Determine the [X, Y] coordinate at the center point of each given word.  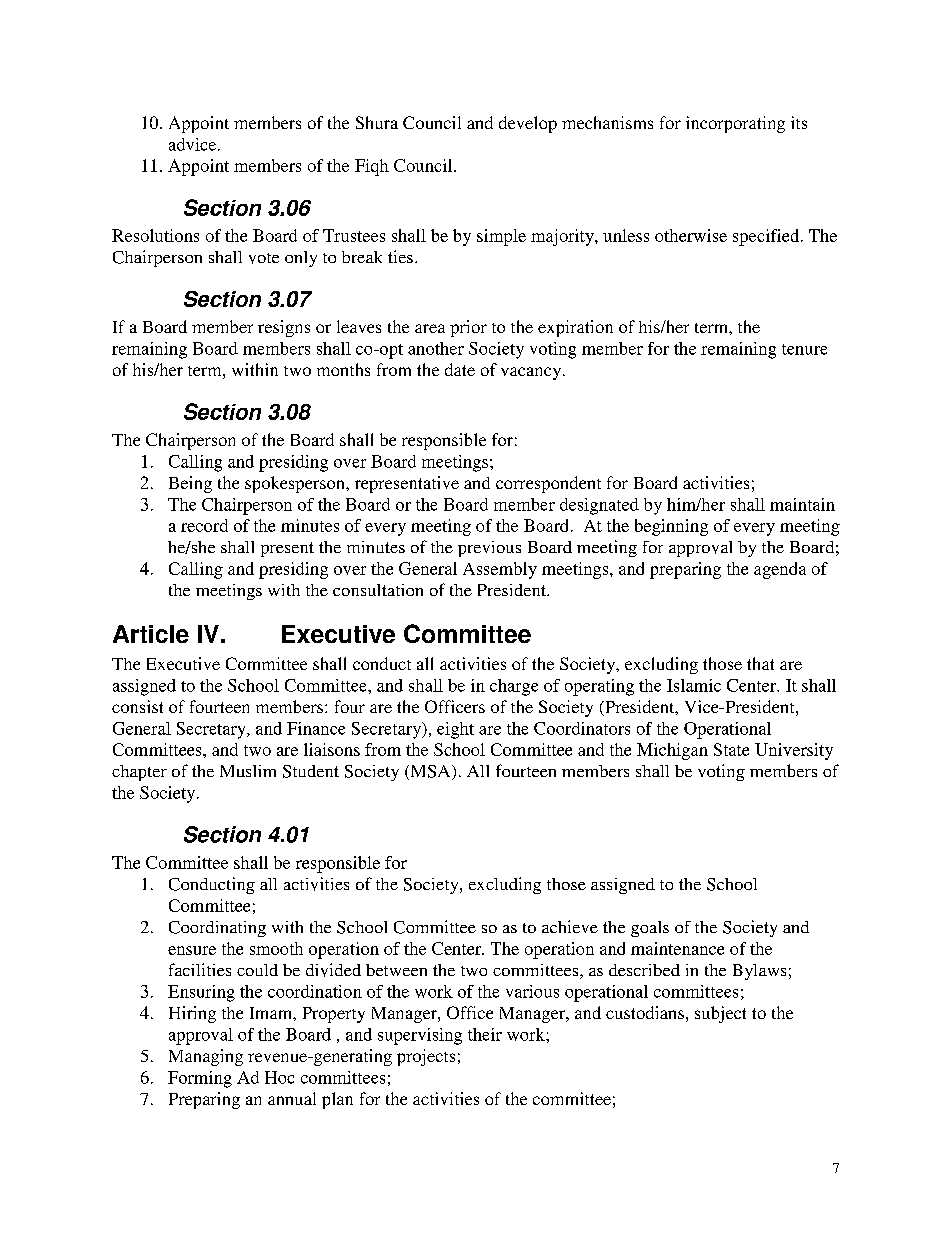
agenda [780, 570]
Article [151, 634]
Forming [200, 1079]
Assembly [500, 570]
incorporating [735, 124]
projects [426, 1057]
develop [528, 124]
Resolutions [155, 235]
